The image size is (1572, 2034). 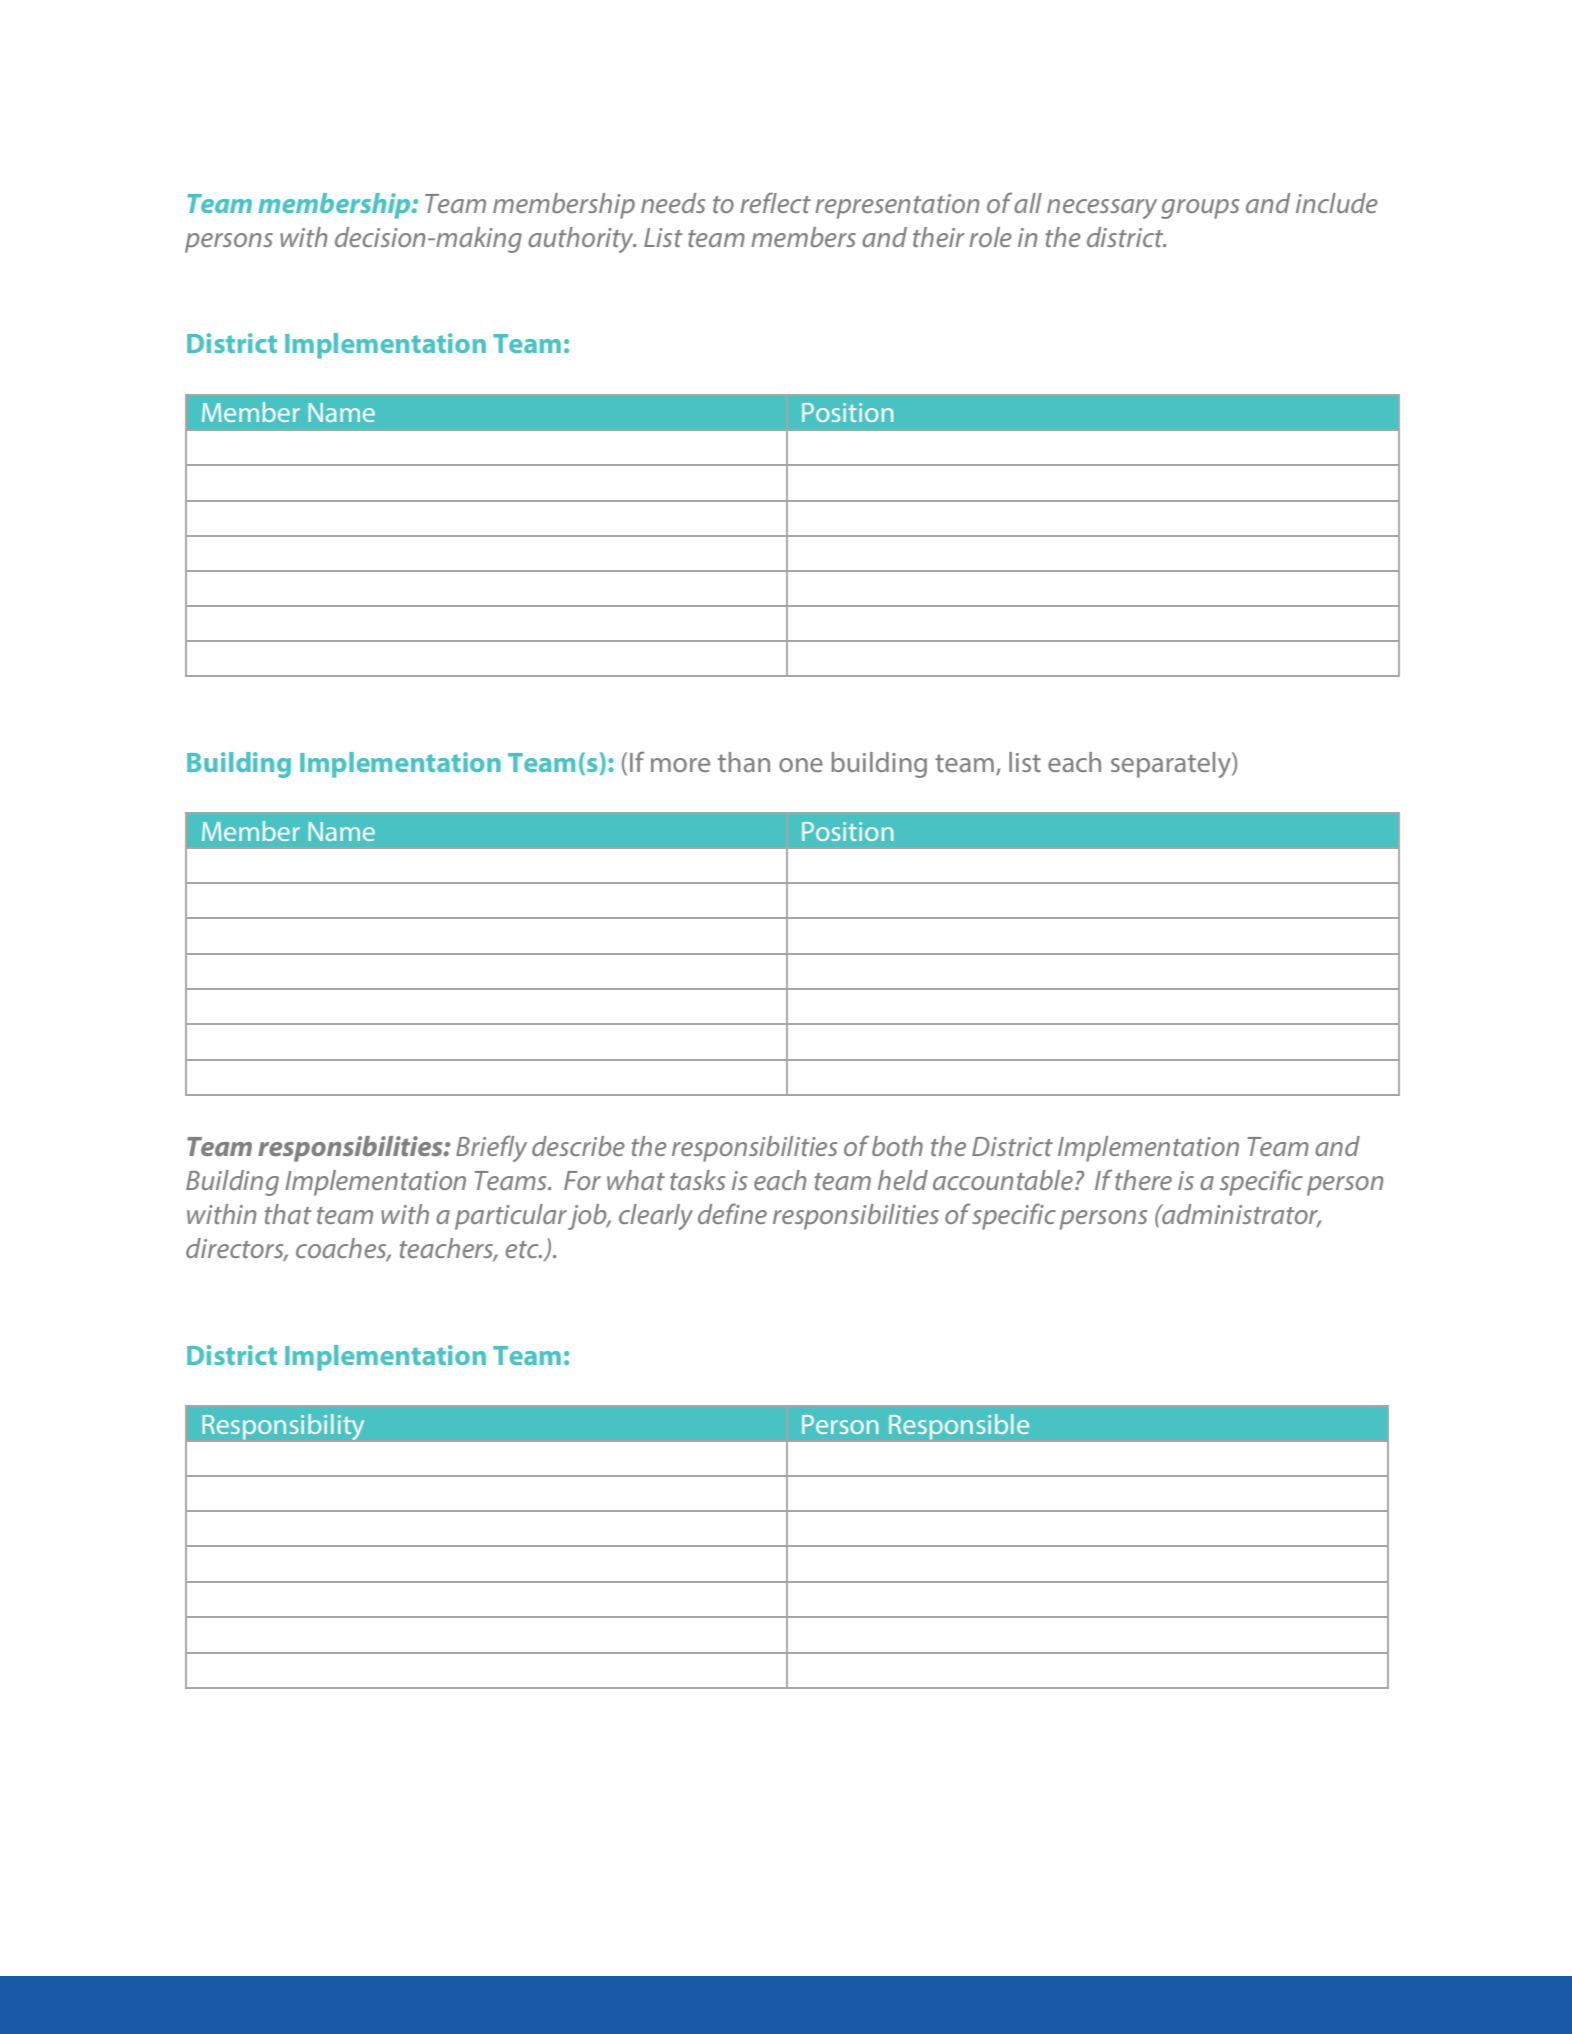 What do you see at coordinates (582, 240) in the image?
I see `authority` at bounding box center [582, 240].
